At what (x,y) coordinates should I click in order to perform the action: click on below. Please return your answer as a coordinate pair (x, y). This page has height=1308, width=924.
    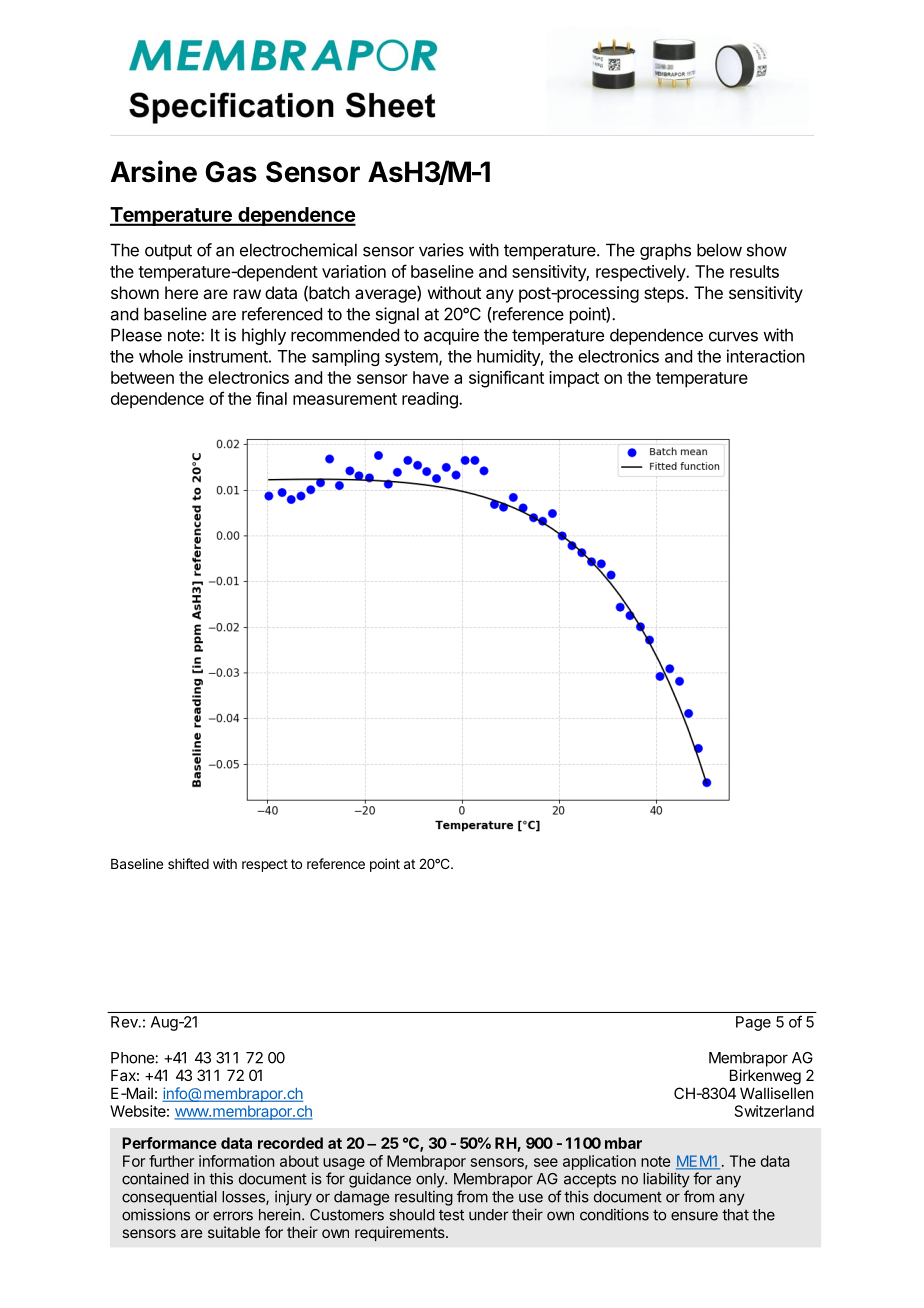
    Looking at the image, I should click on (719, 250).
